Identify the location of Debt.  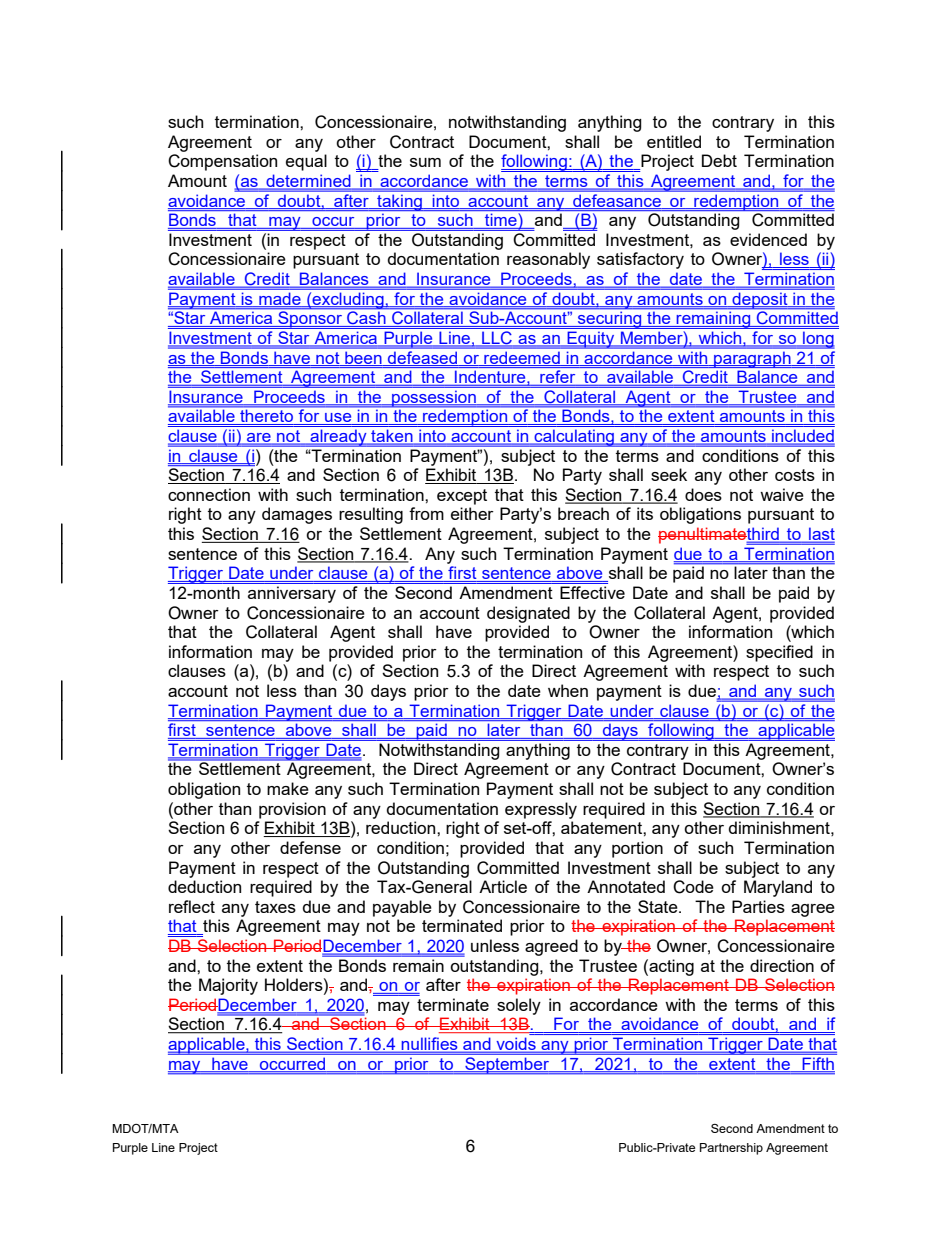
(719, 160).
